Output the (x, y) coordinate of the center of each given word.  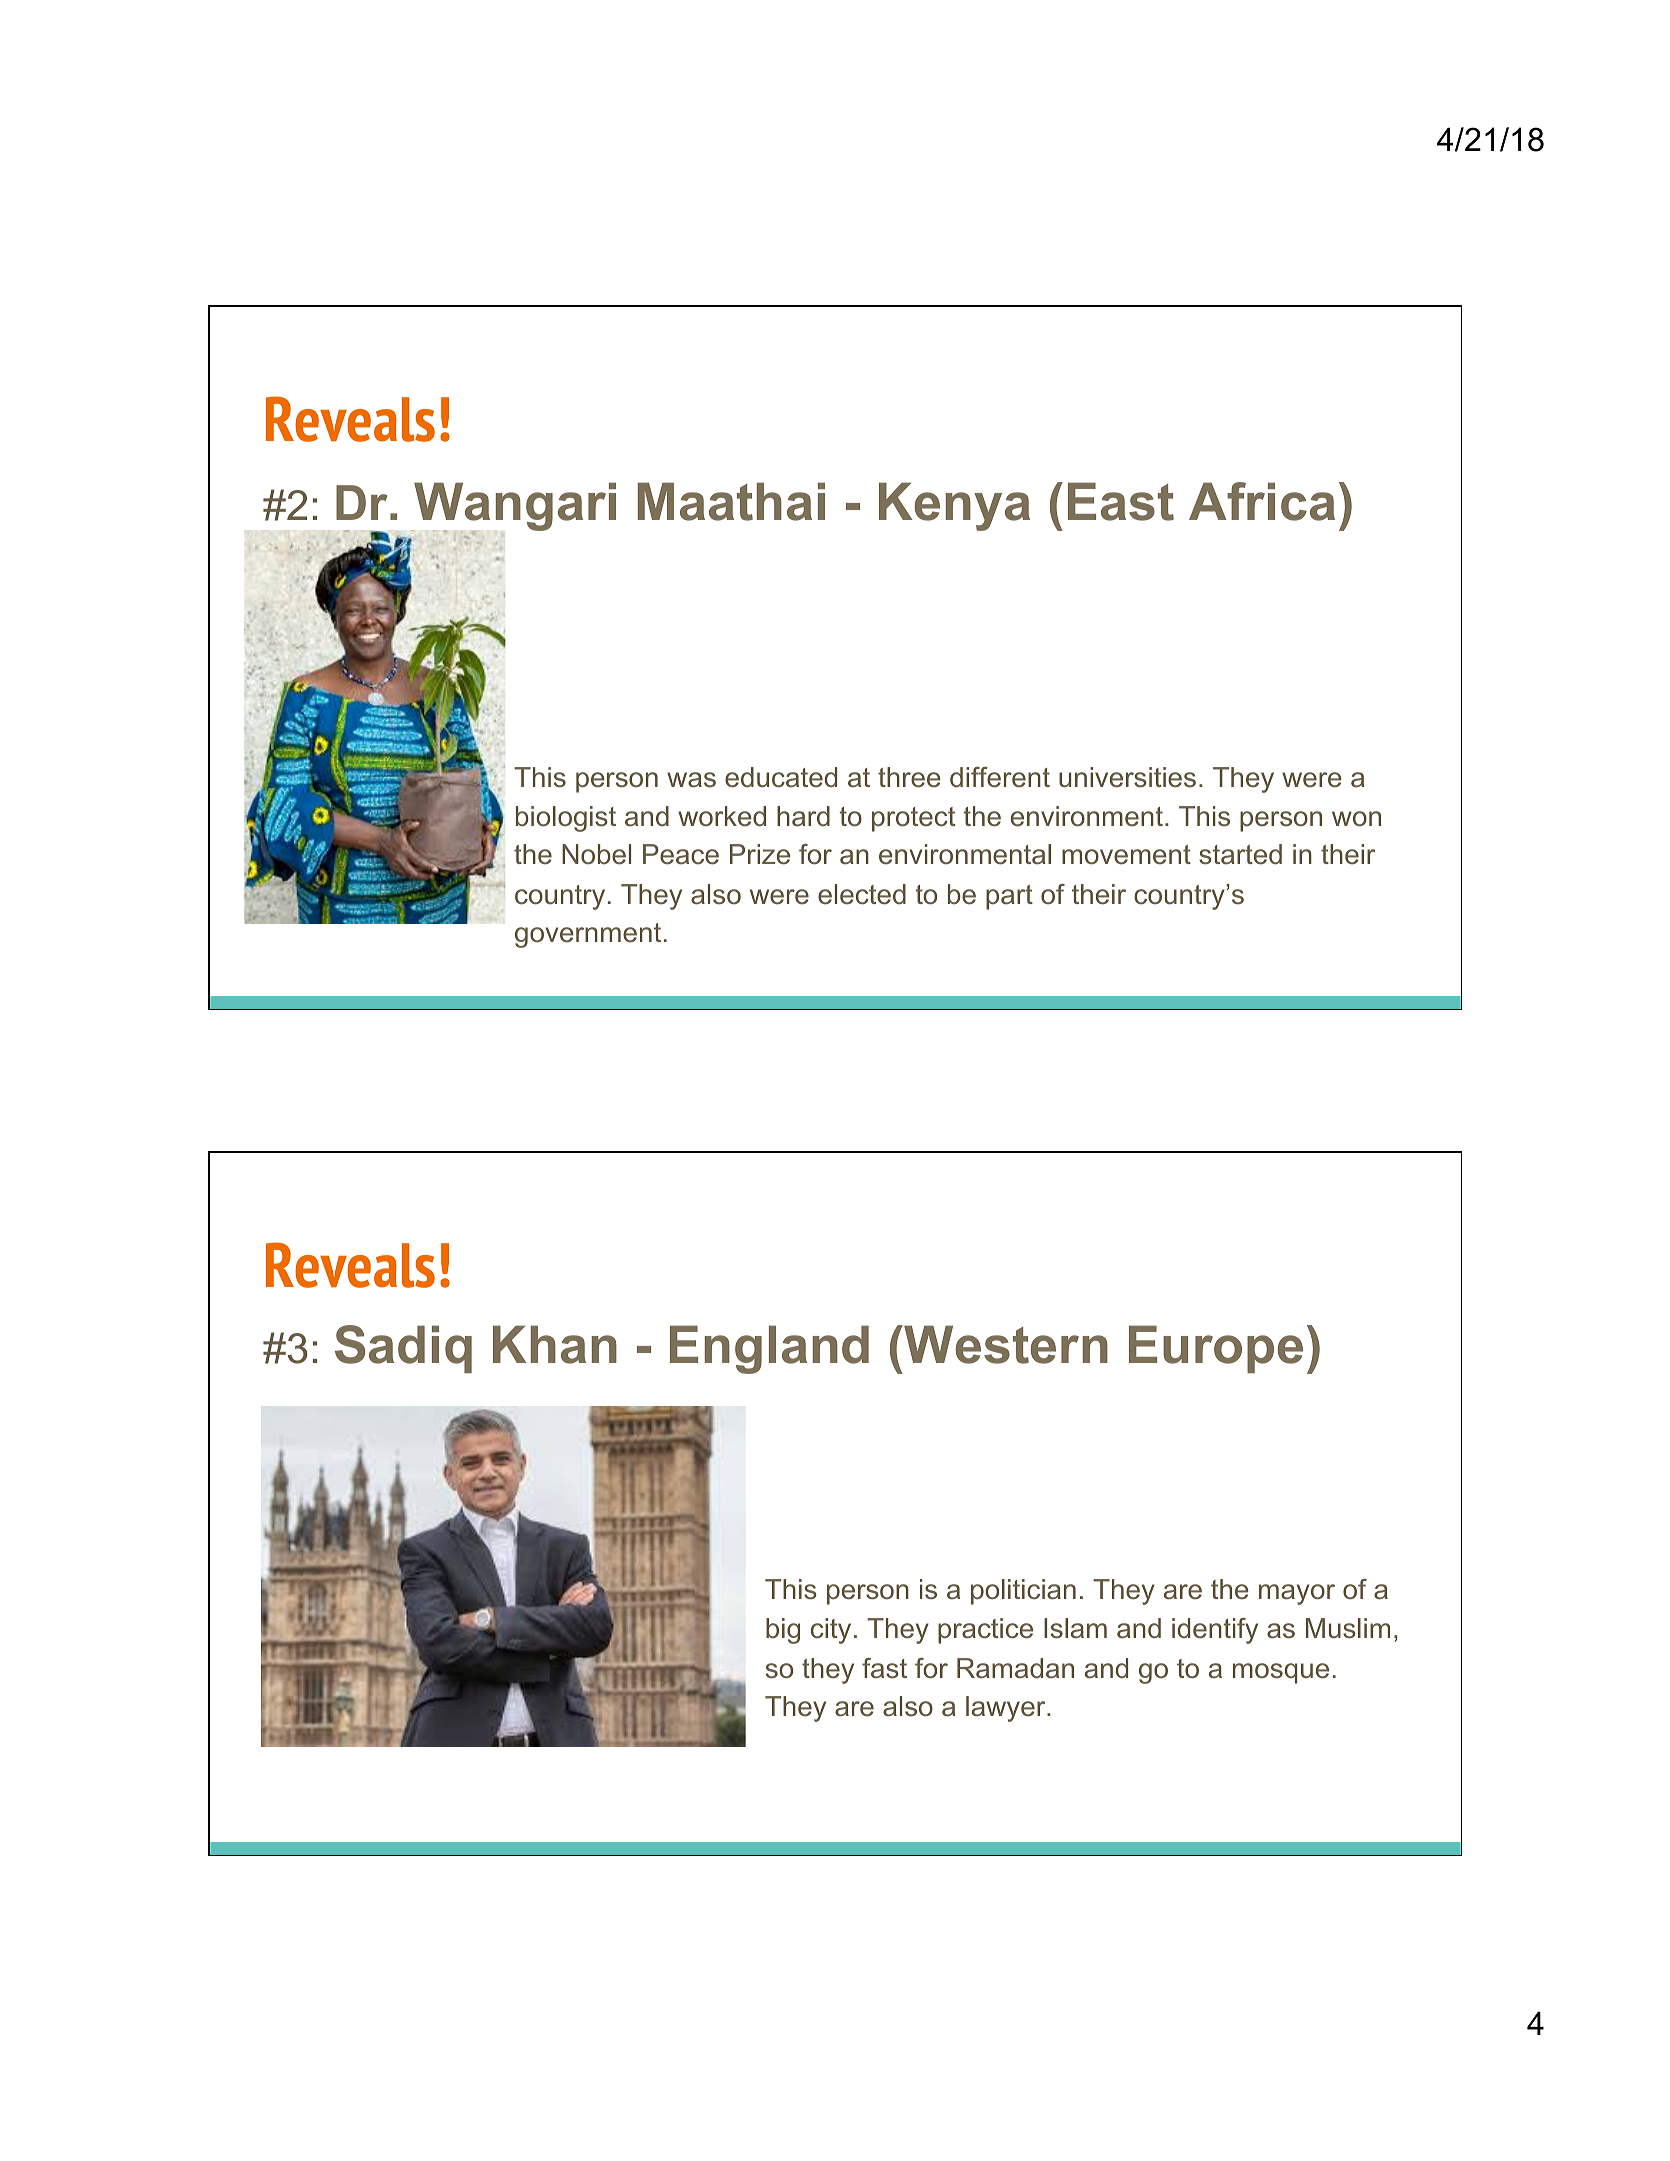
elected (862, 894)
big (783, 1631)
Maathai (731, 501)
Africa (1262, 501)
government (588, 935)
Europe (1216, 1349)
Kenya (954, 506)
